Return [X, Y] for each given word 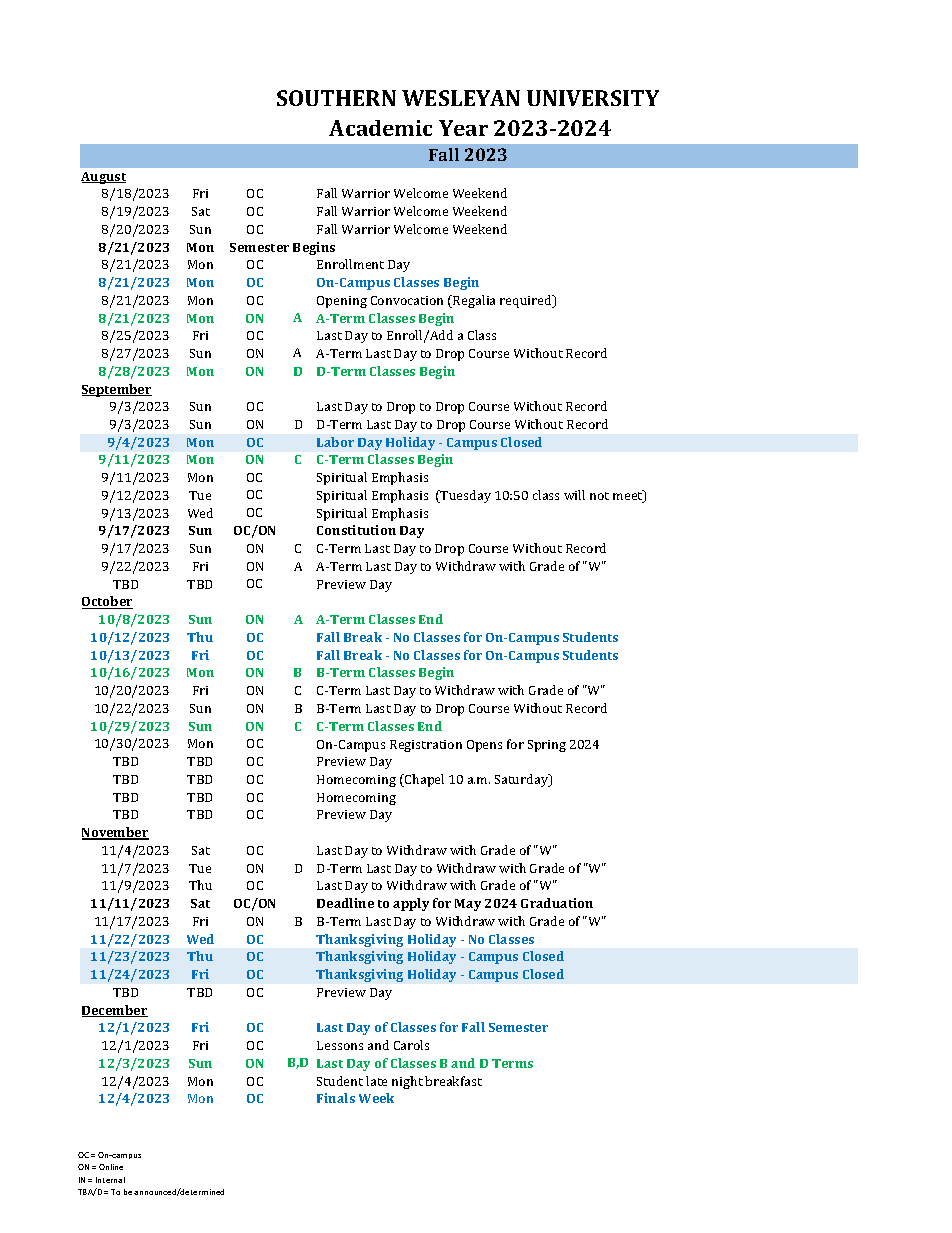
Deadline [345, 903]
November [115, 833]
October [107, 602]
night [407, 1082]
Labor [335, 442]
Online [111, 1167]
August [103, 178]
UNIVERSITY [593, 98]
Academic [380, 128]
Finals [336, 1098]
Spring [547, 746]
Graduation [557, 903]
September [117, 390]
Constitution [356, 530]
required [527, 301]
